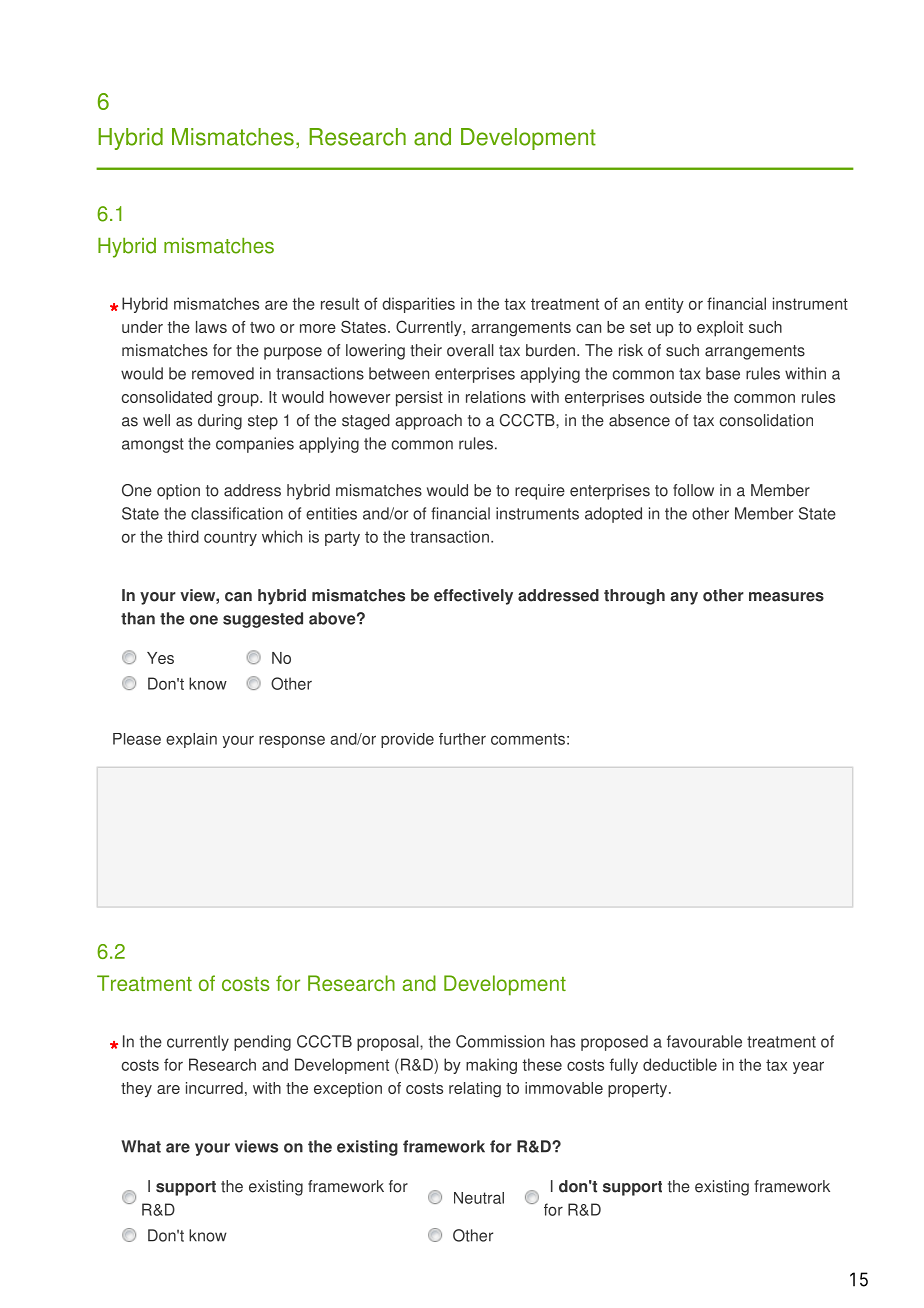 Image resolution: width=924 pixels, height=1308 pixels. I want to click on favourable, so click(704, 1041).
